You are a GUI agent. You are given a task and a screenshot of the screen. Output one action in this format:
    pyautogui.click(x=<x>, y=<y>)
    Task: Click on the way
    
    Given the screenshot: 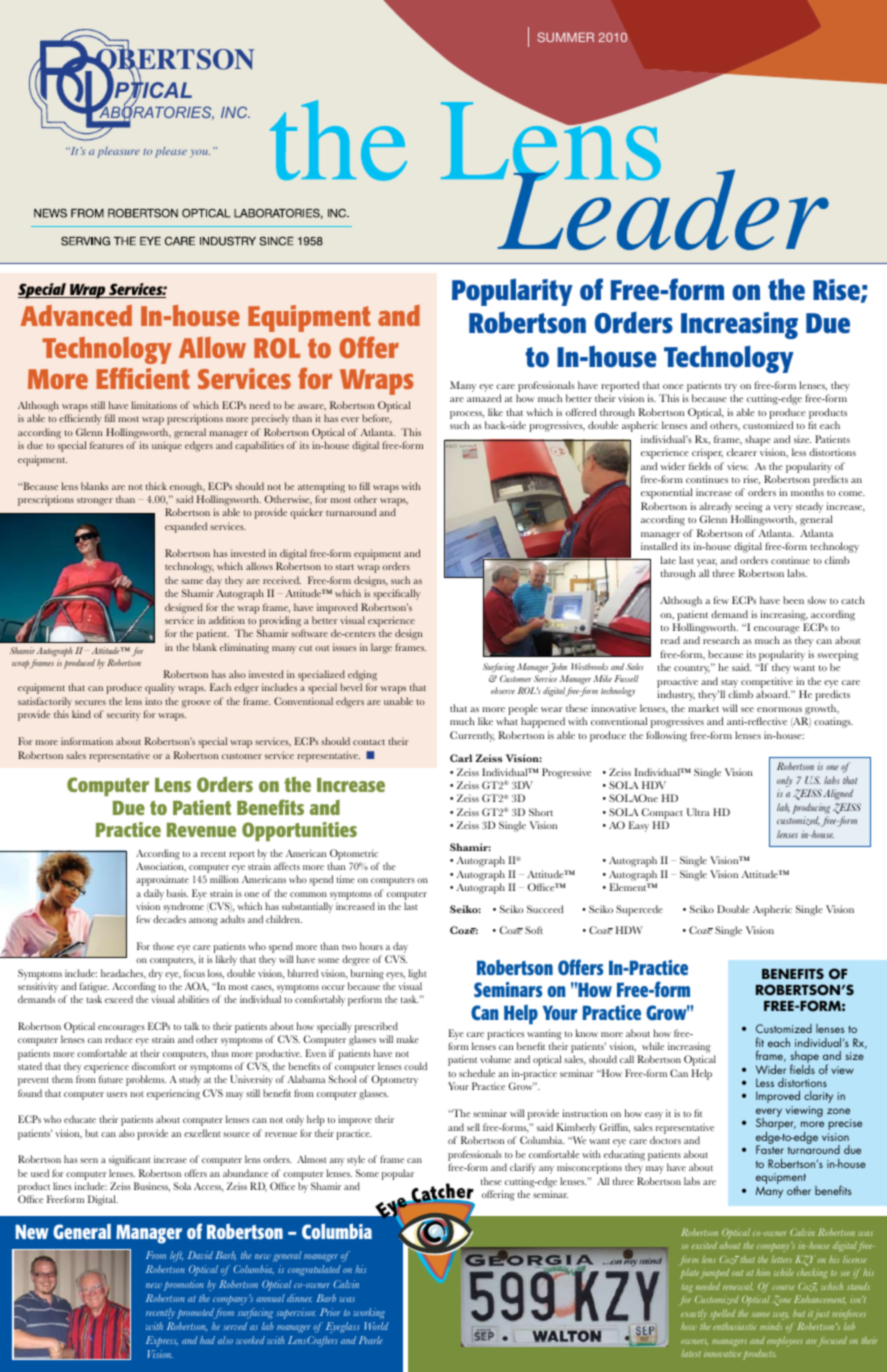 What is the action you would take?
    pyautogui.click(x=781, y=1316)
